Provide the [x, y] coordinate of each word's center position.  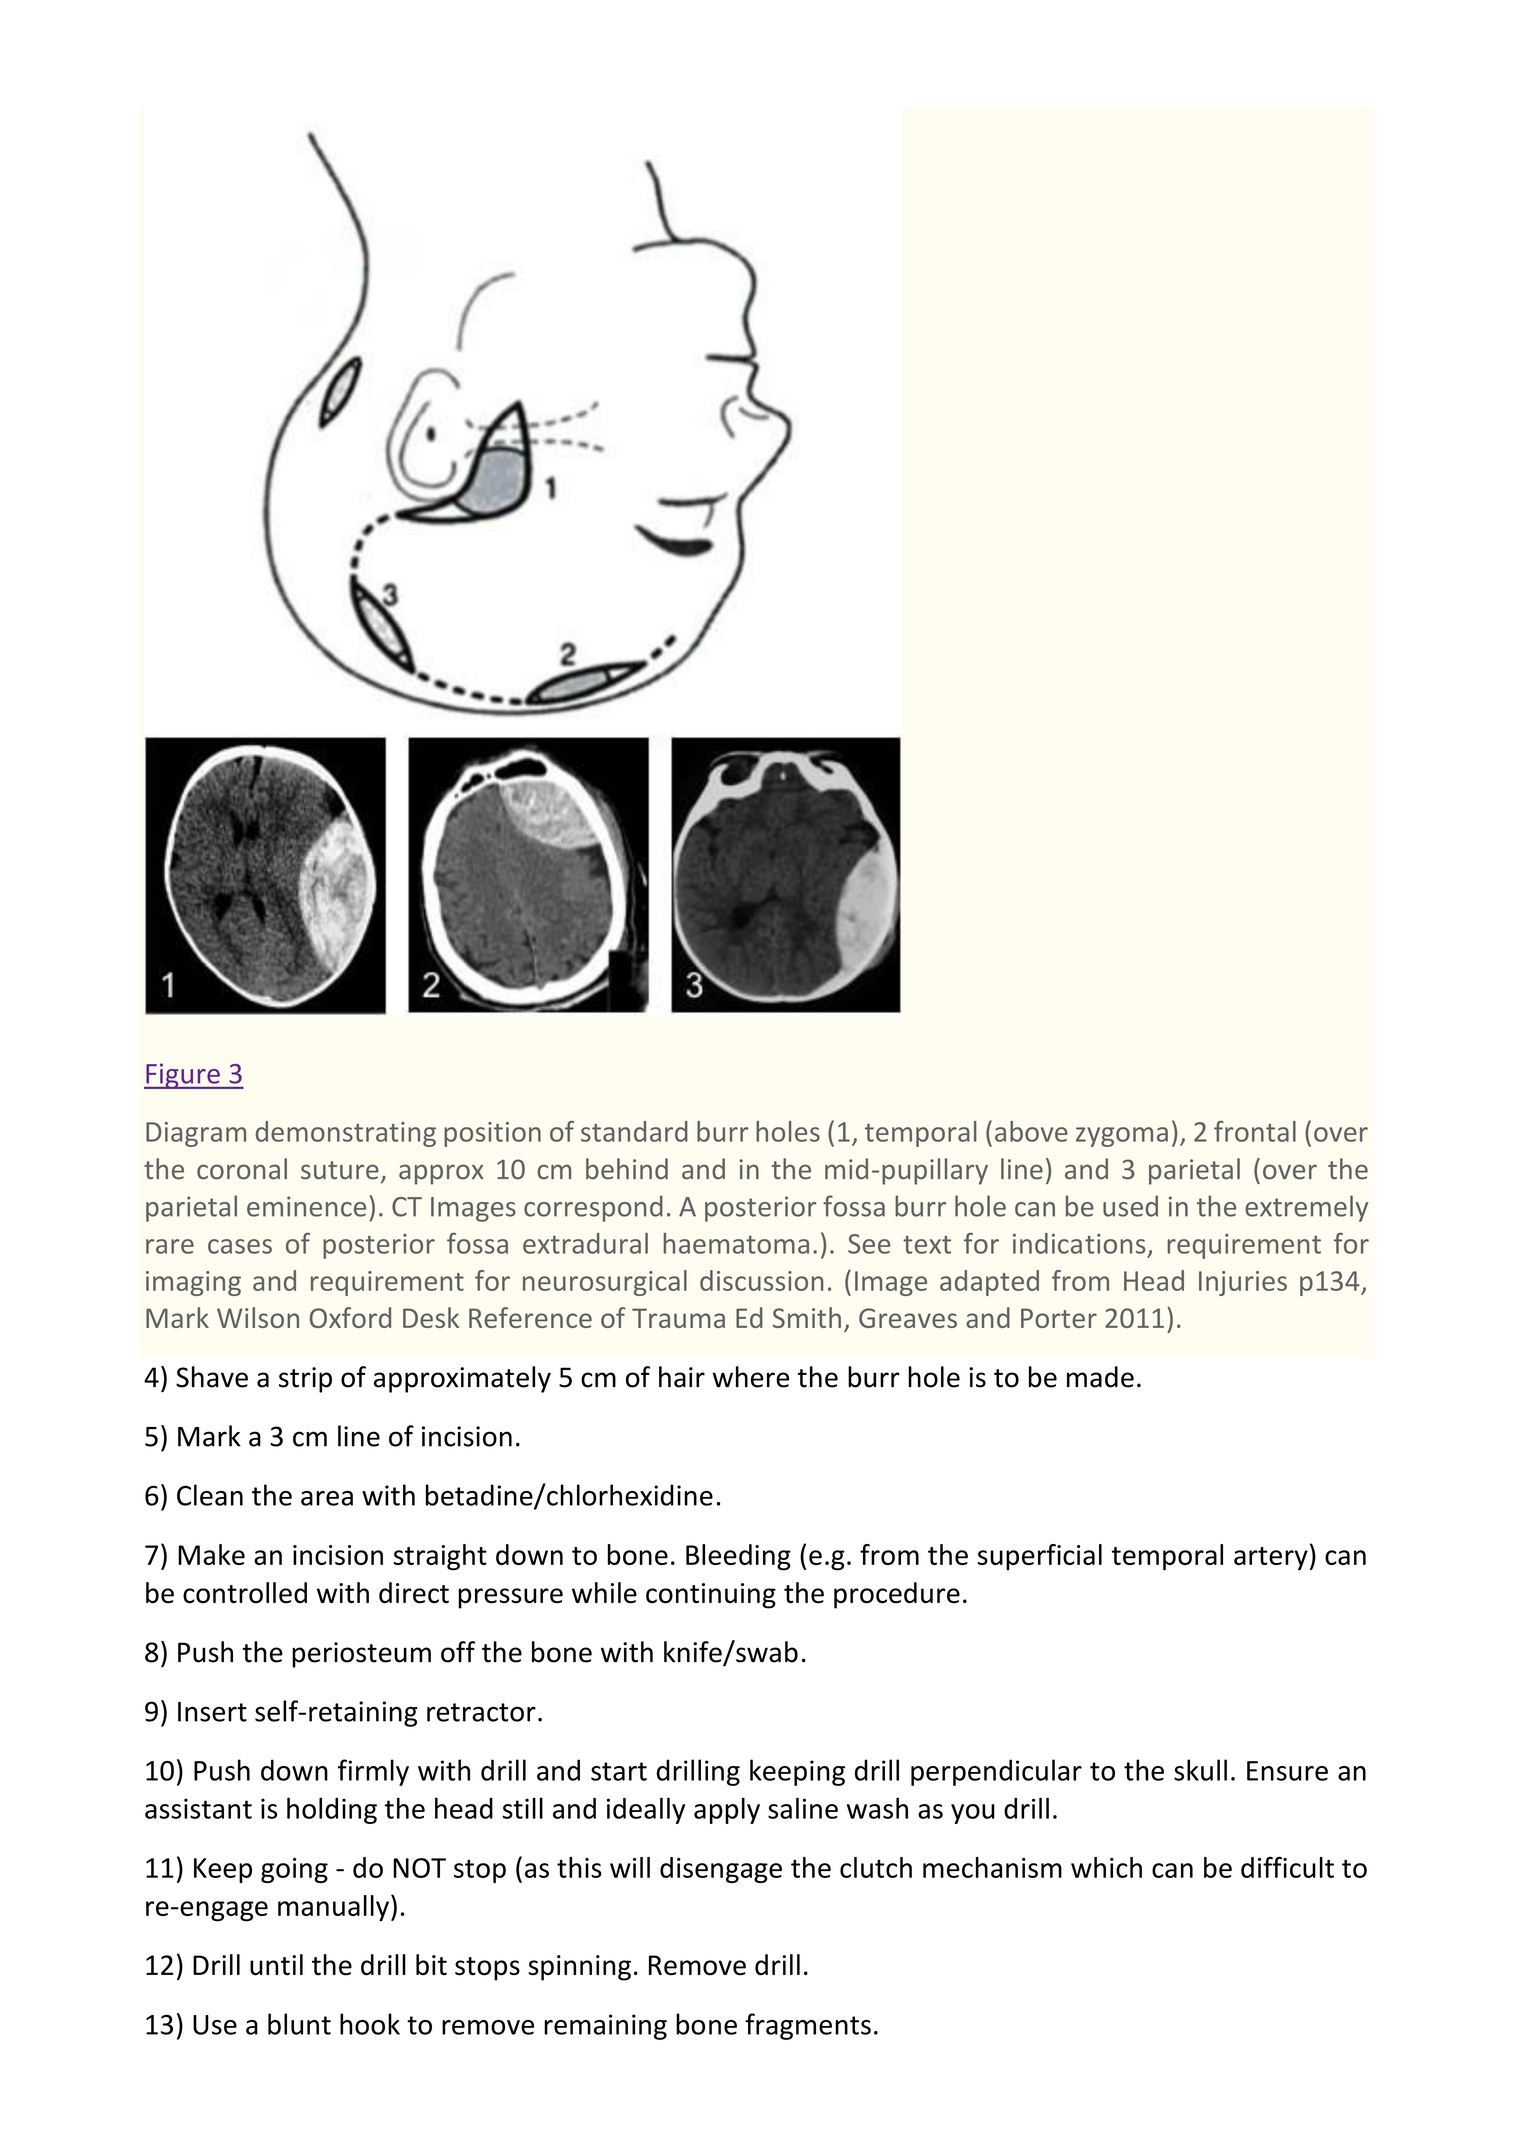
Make [211, 1554]
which [1106, 1867]
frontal [1255, 1131]
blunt [299, 2024]
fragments [808, 2026]
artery [1271, 1559]
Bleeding [738, 1557]
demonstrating [346, 1134]
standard [634, 1131]
